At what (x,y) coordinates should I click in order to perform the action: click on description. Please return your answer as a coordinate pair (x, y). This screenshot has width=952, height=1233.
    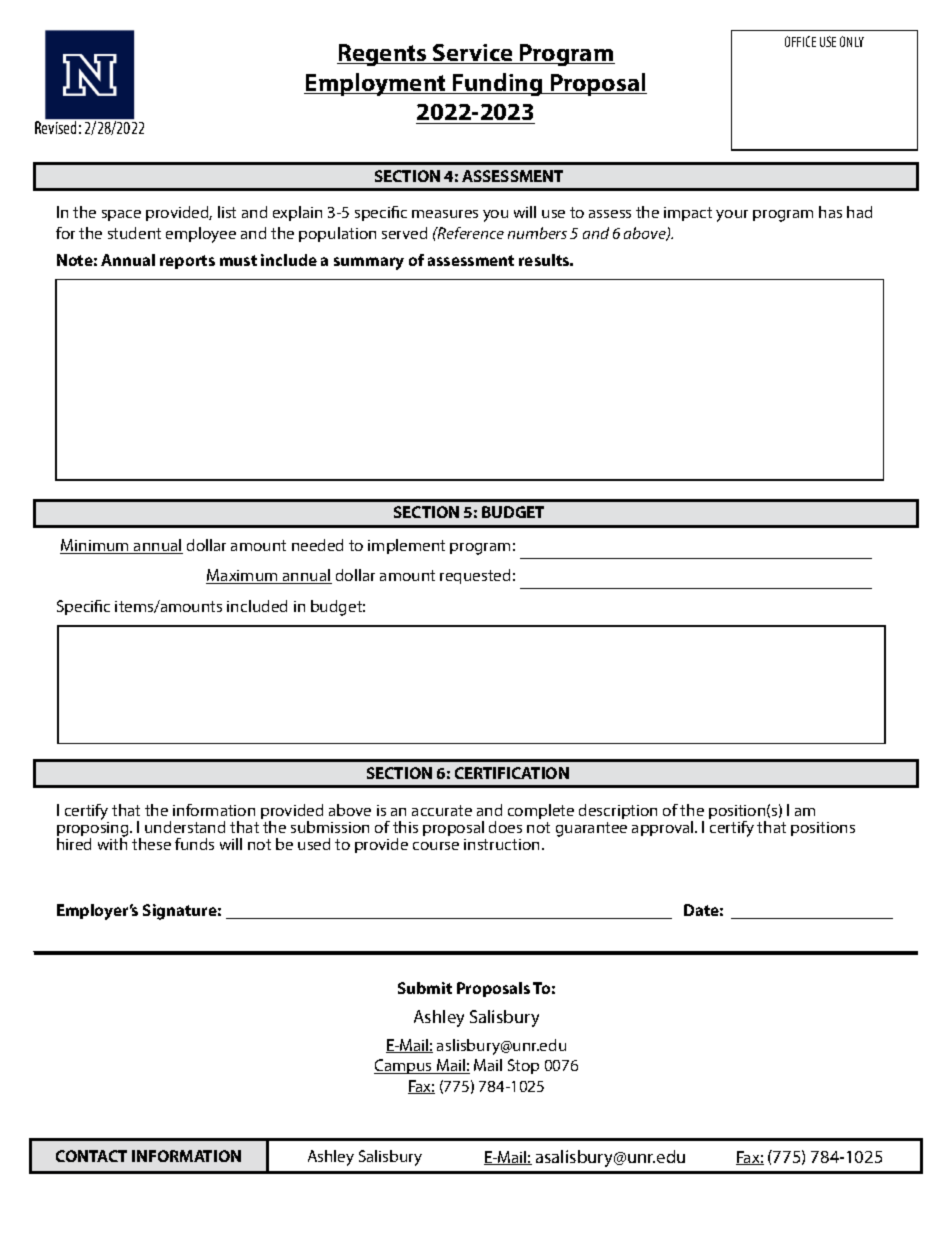
    Looking at the image, I should click on (618, 811).
